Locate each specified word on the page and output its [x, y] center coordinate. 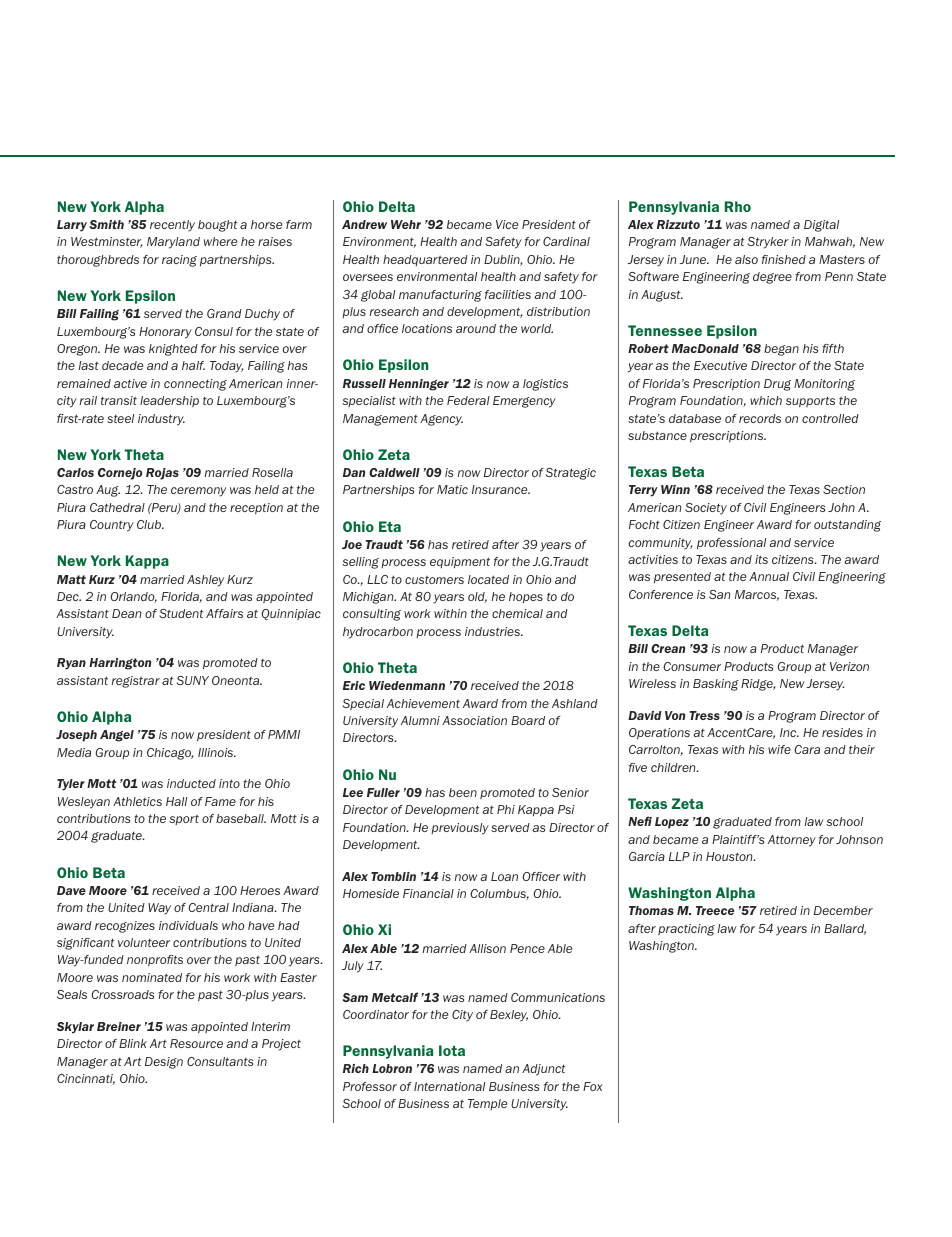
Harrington [120, 664]
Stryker [768, 243]
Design [164, 1063]
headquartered [425, 260]
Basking [716, 685]
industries [493, 631]
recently [172, 226]
